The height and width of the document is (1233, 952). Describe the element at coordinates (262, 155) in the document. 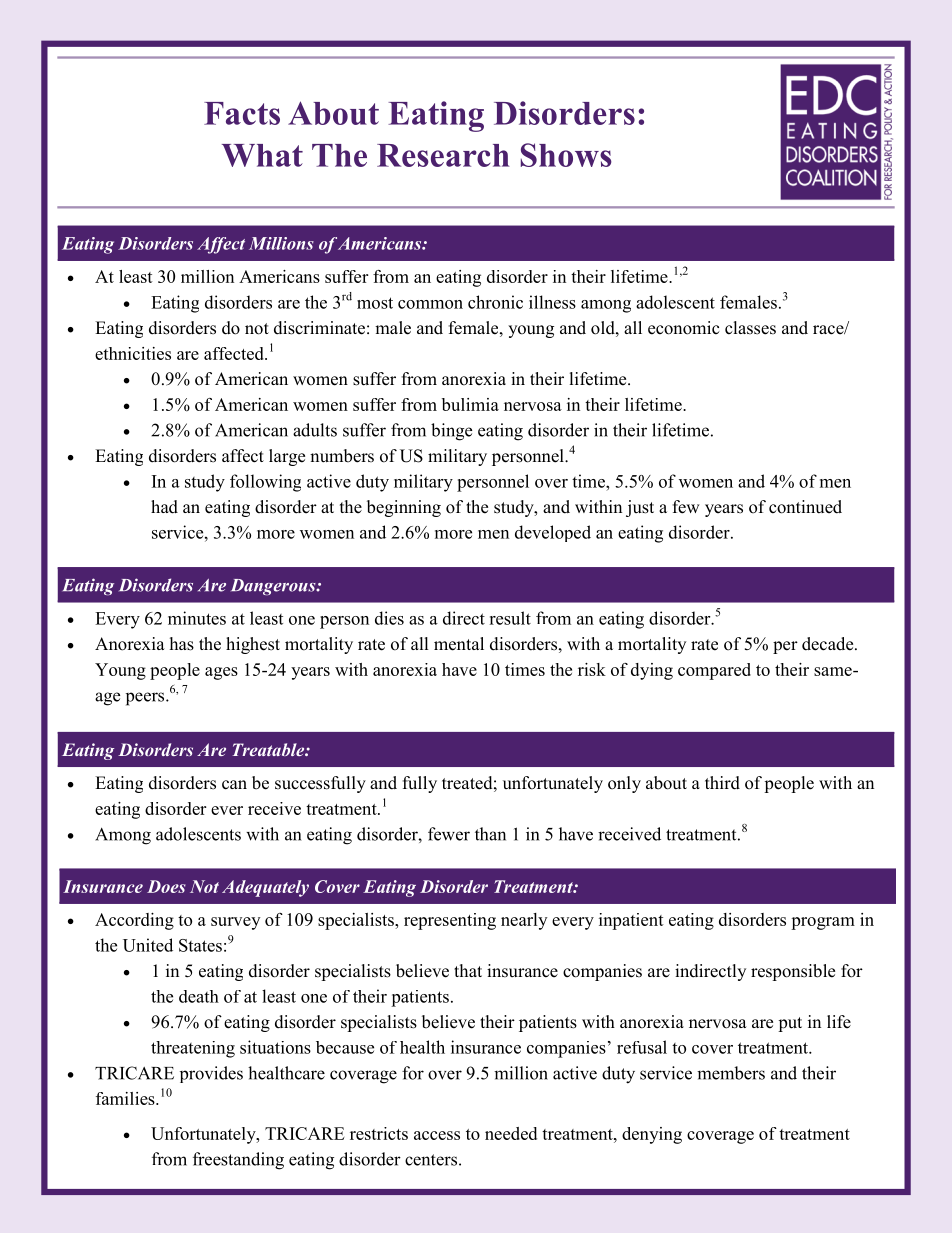

I see `What` at that location.
